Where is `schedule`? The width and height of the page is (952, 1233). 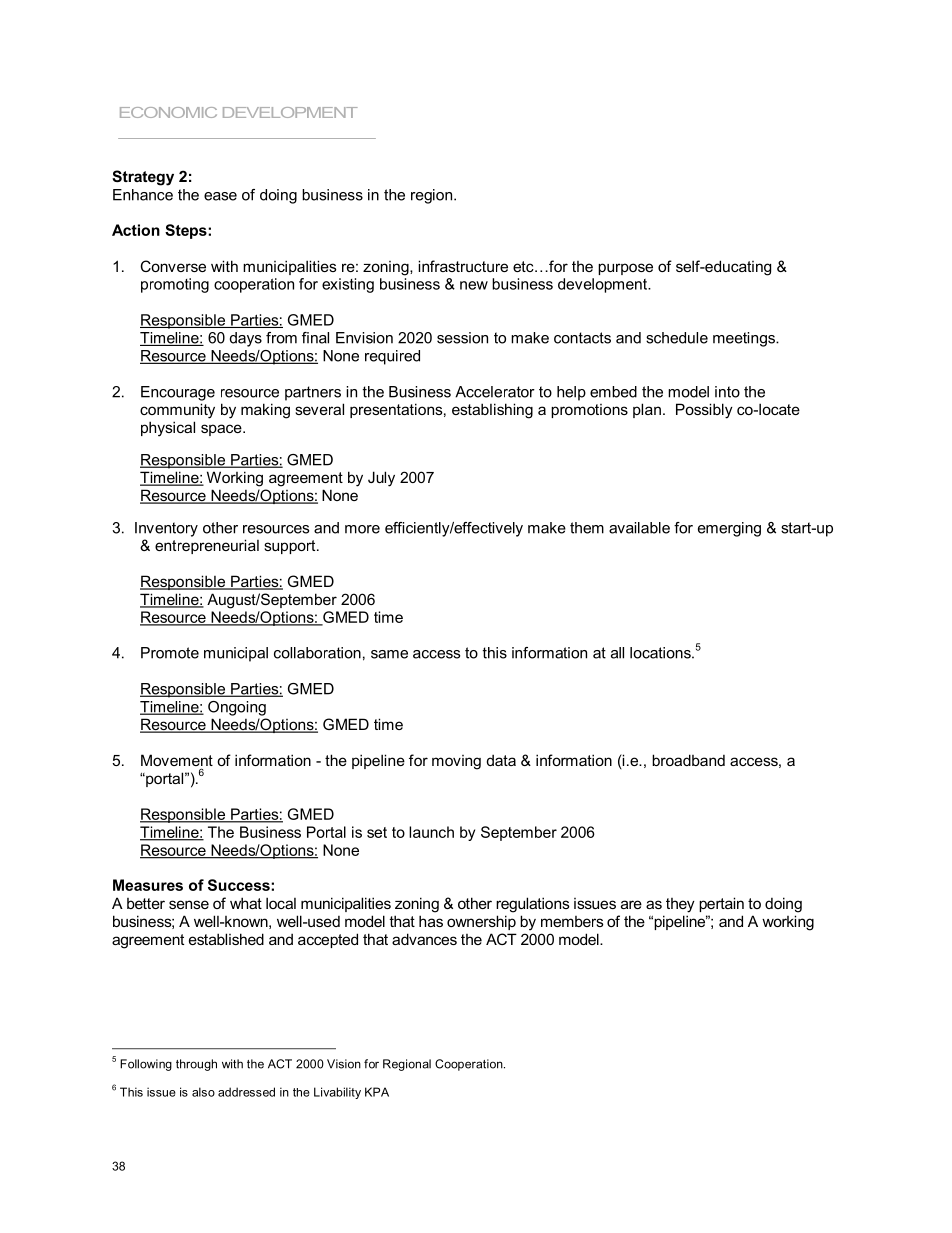
schedule is located at coordinates (677, 338).
